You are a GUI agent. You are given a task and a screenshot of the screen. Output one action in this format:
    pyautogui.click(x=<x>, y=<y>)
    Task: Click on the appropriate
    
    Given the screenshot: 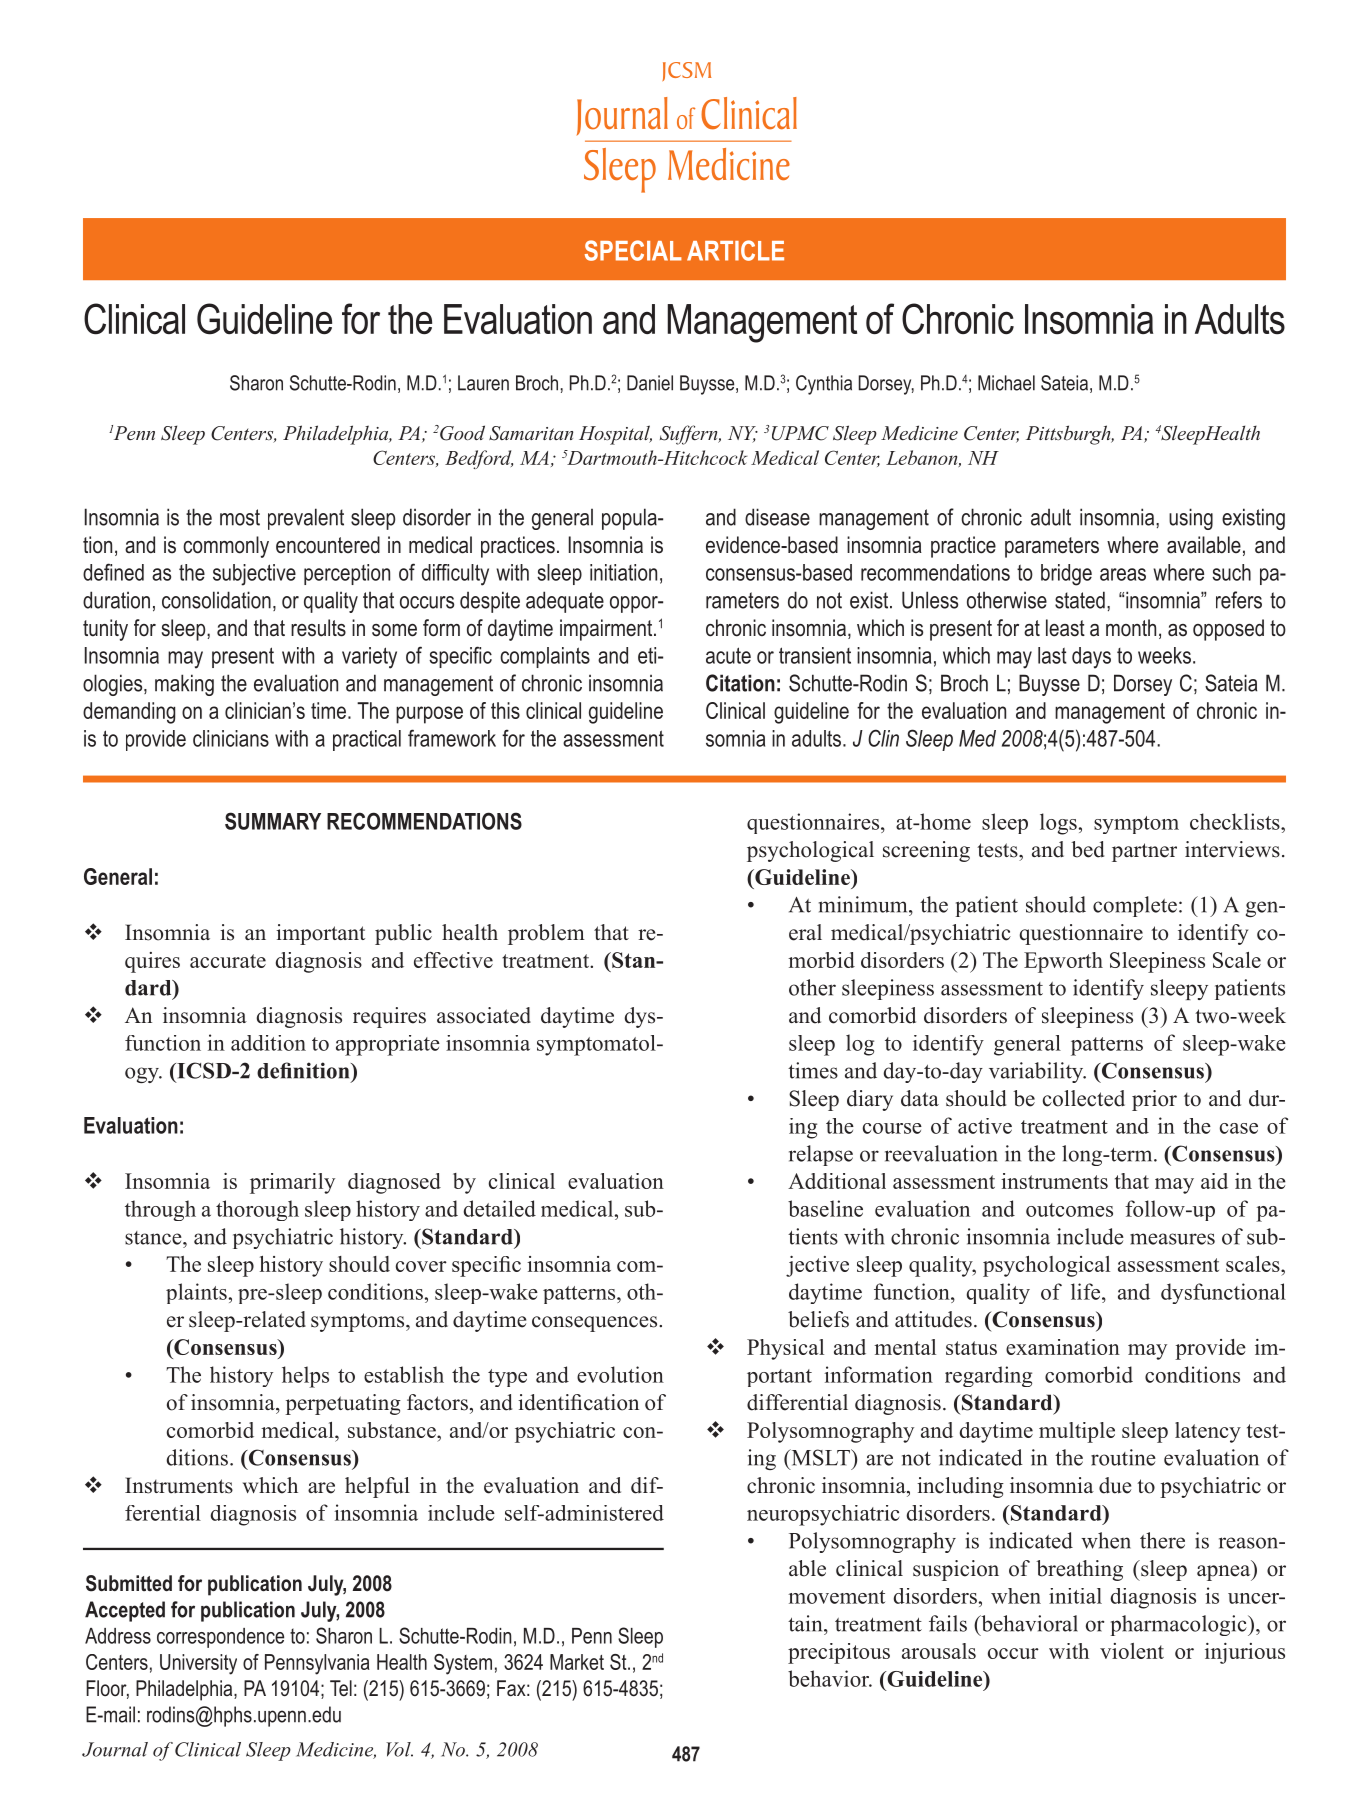 What is the action you would take?
    pyautogui.click(x=388, y=1045)
